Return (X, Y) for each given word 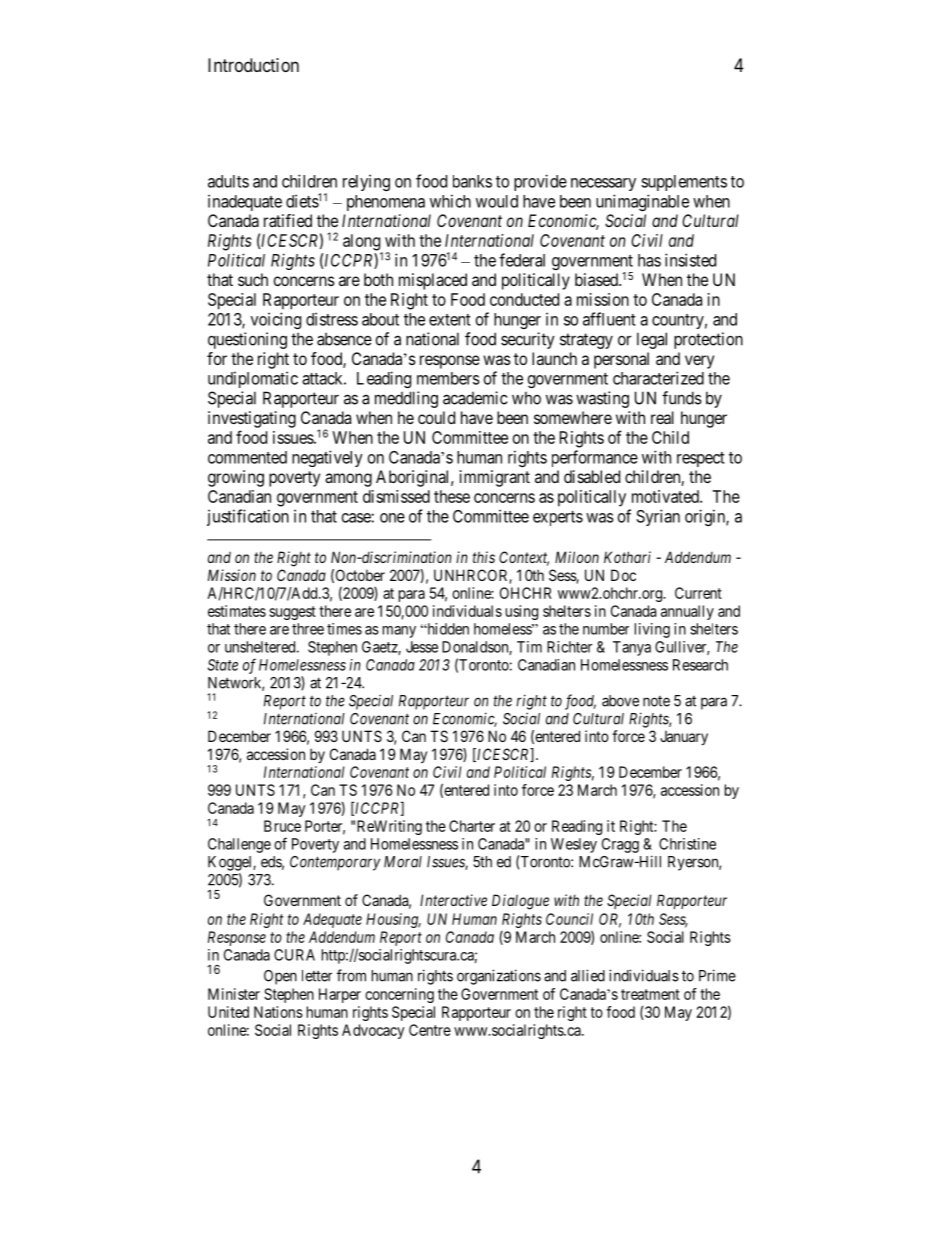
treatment (650, 994)
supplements (684, 183)
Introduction (253, 65)
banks (472, 181)
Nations (278, 1012)
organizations (499, 977)
